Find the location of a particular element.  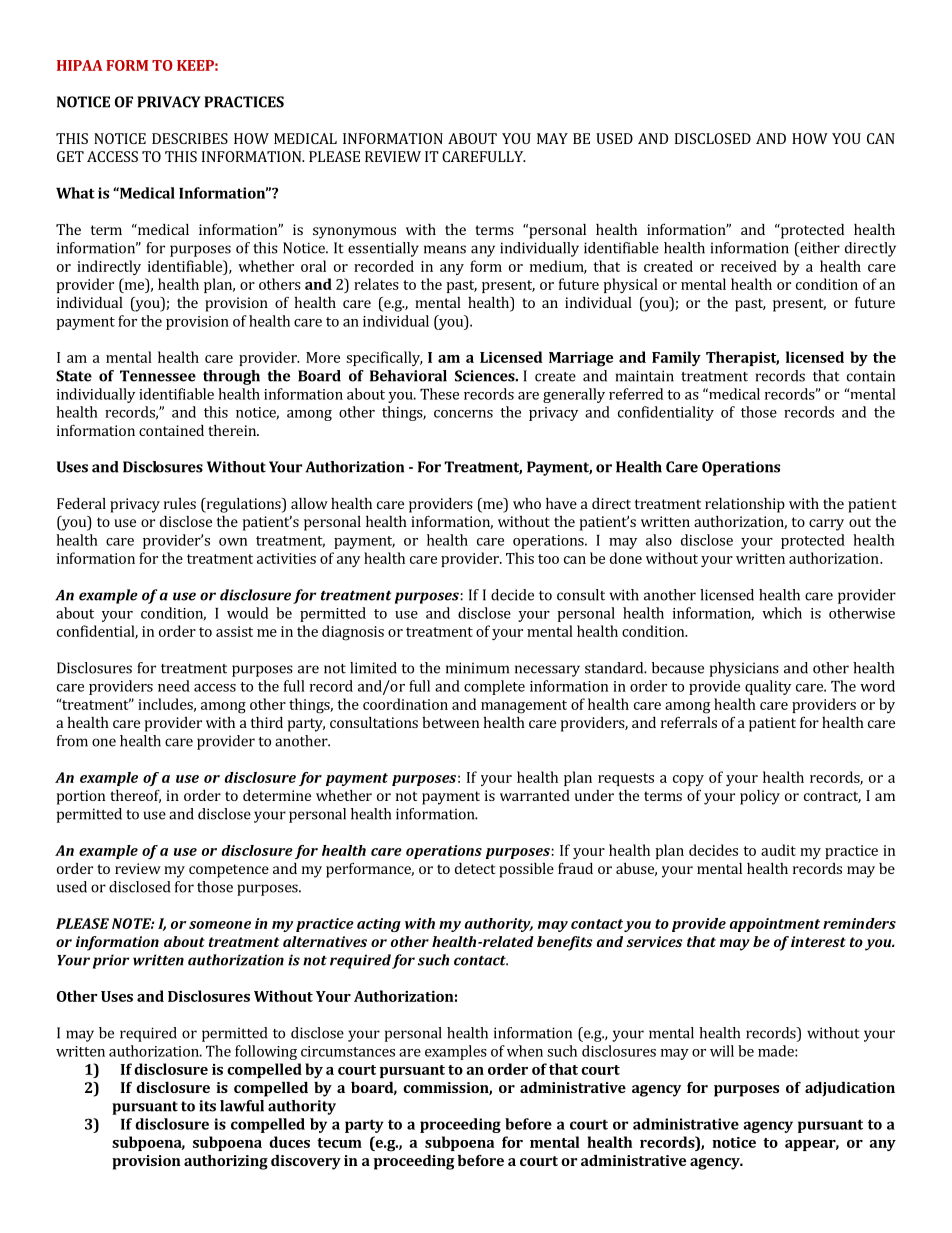

which is located at coordinates (782, 613).
